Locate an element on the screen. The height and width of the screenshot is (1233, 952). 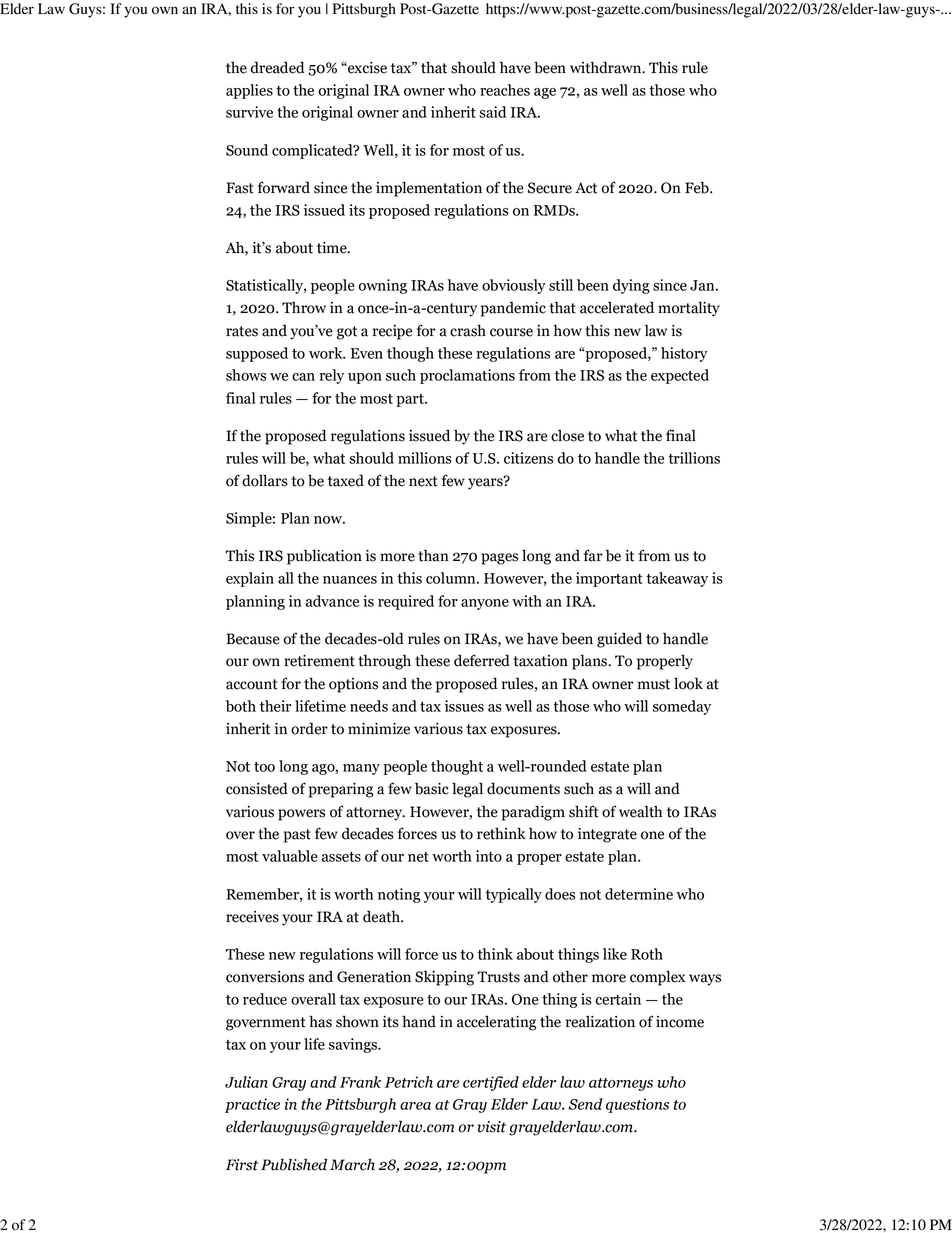
questions is located at coordinates (637, 1105).
